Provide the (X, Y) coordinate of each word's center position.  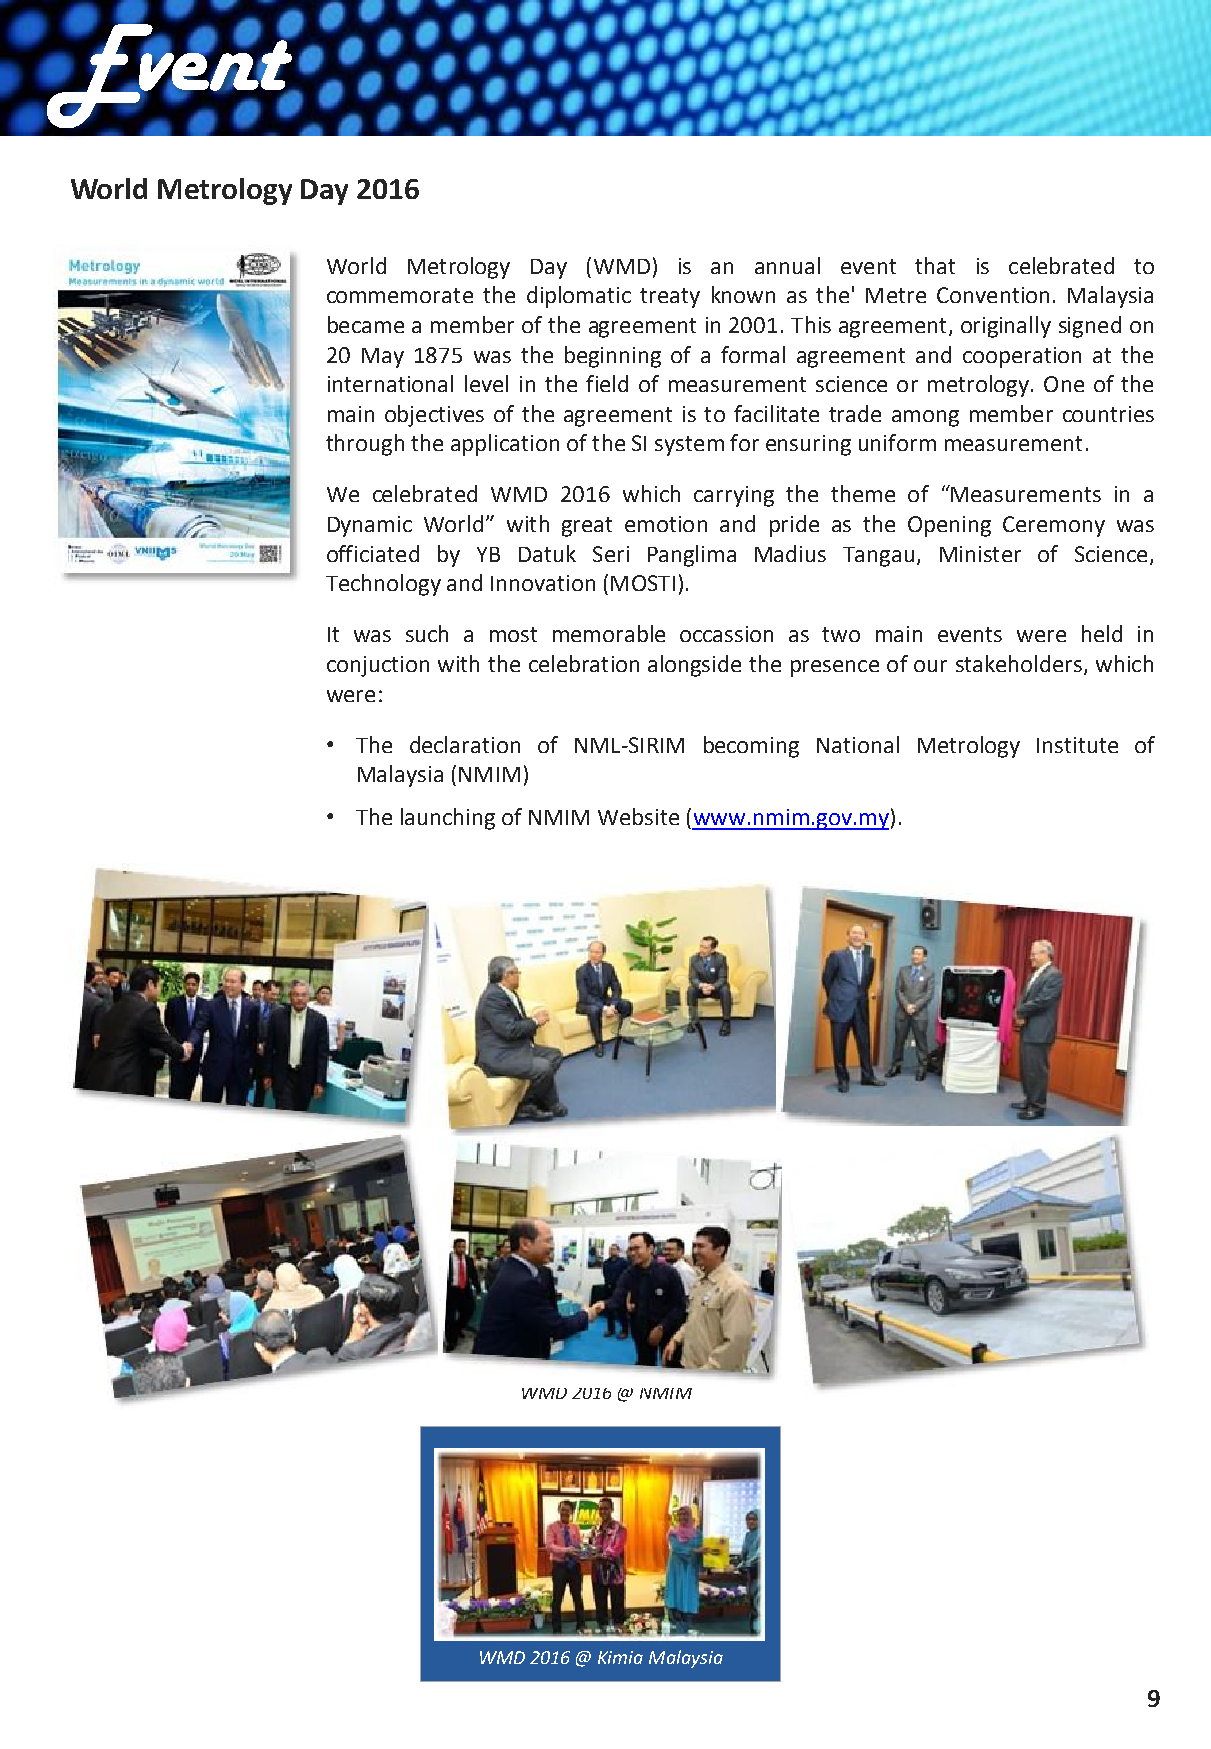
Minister (980, 554)
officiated (373, 553)
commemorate (400, 295)
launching (448, 819)
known (743, 294)
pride (794, 526)
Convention (993, 295)
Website (638, 816)
